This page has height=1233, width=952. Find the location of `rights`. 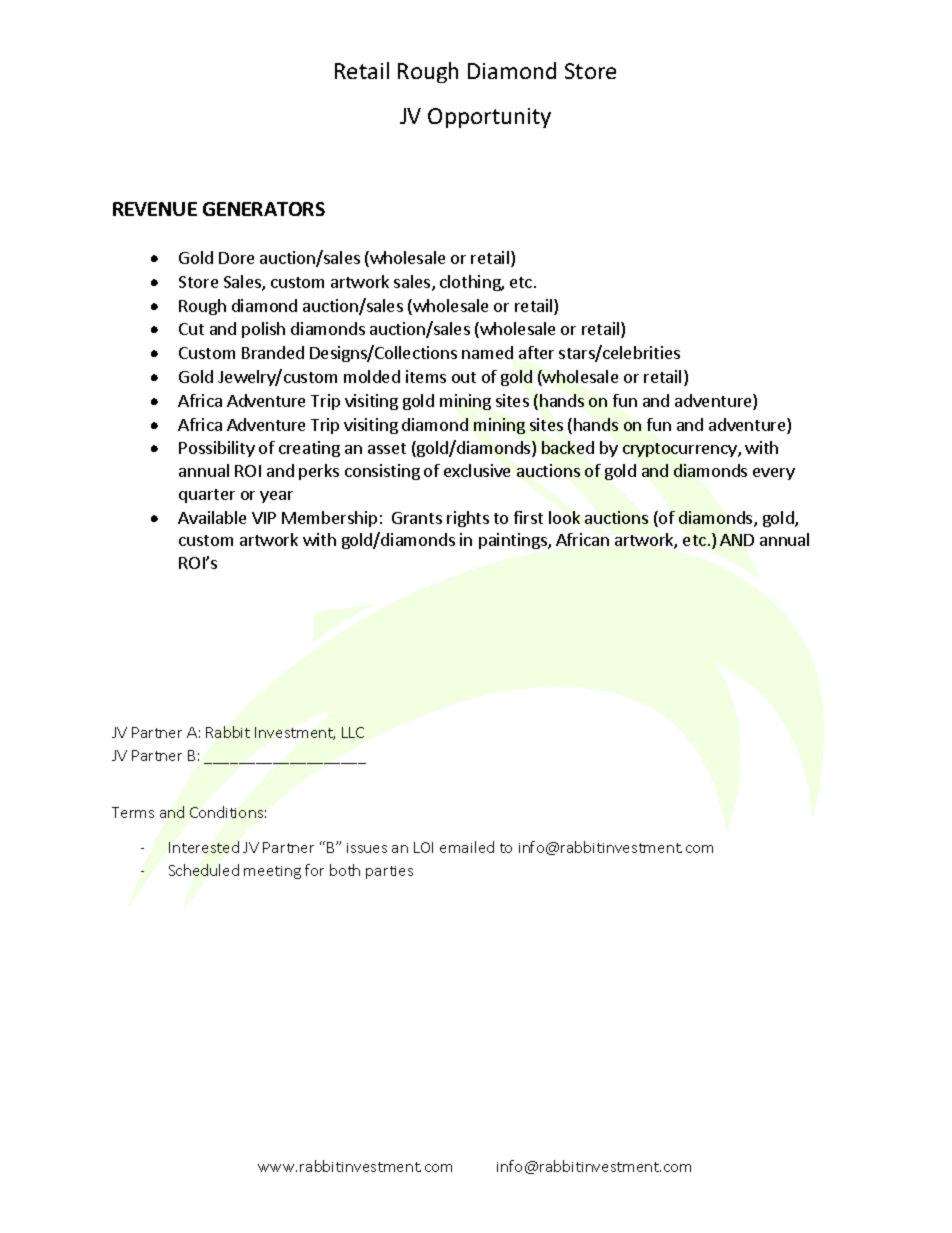

rights is located at coordinates (468, 519).
